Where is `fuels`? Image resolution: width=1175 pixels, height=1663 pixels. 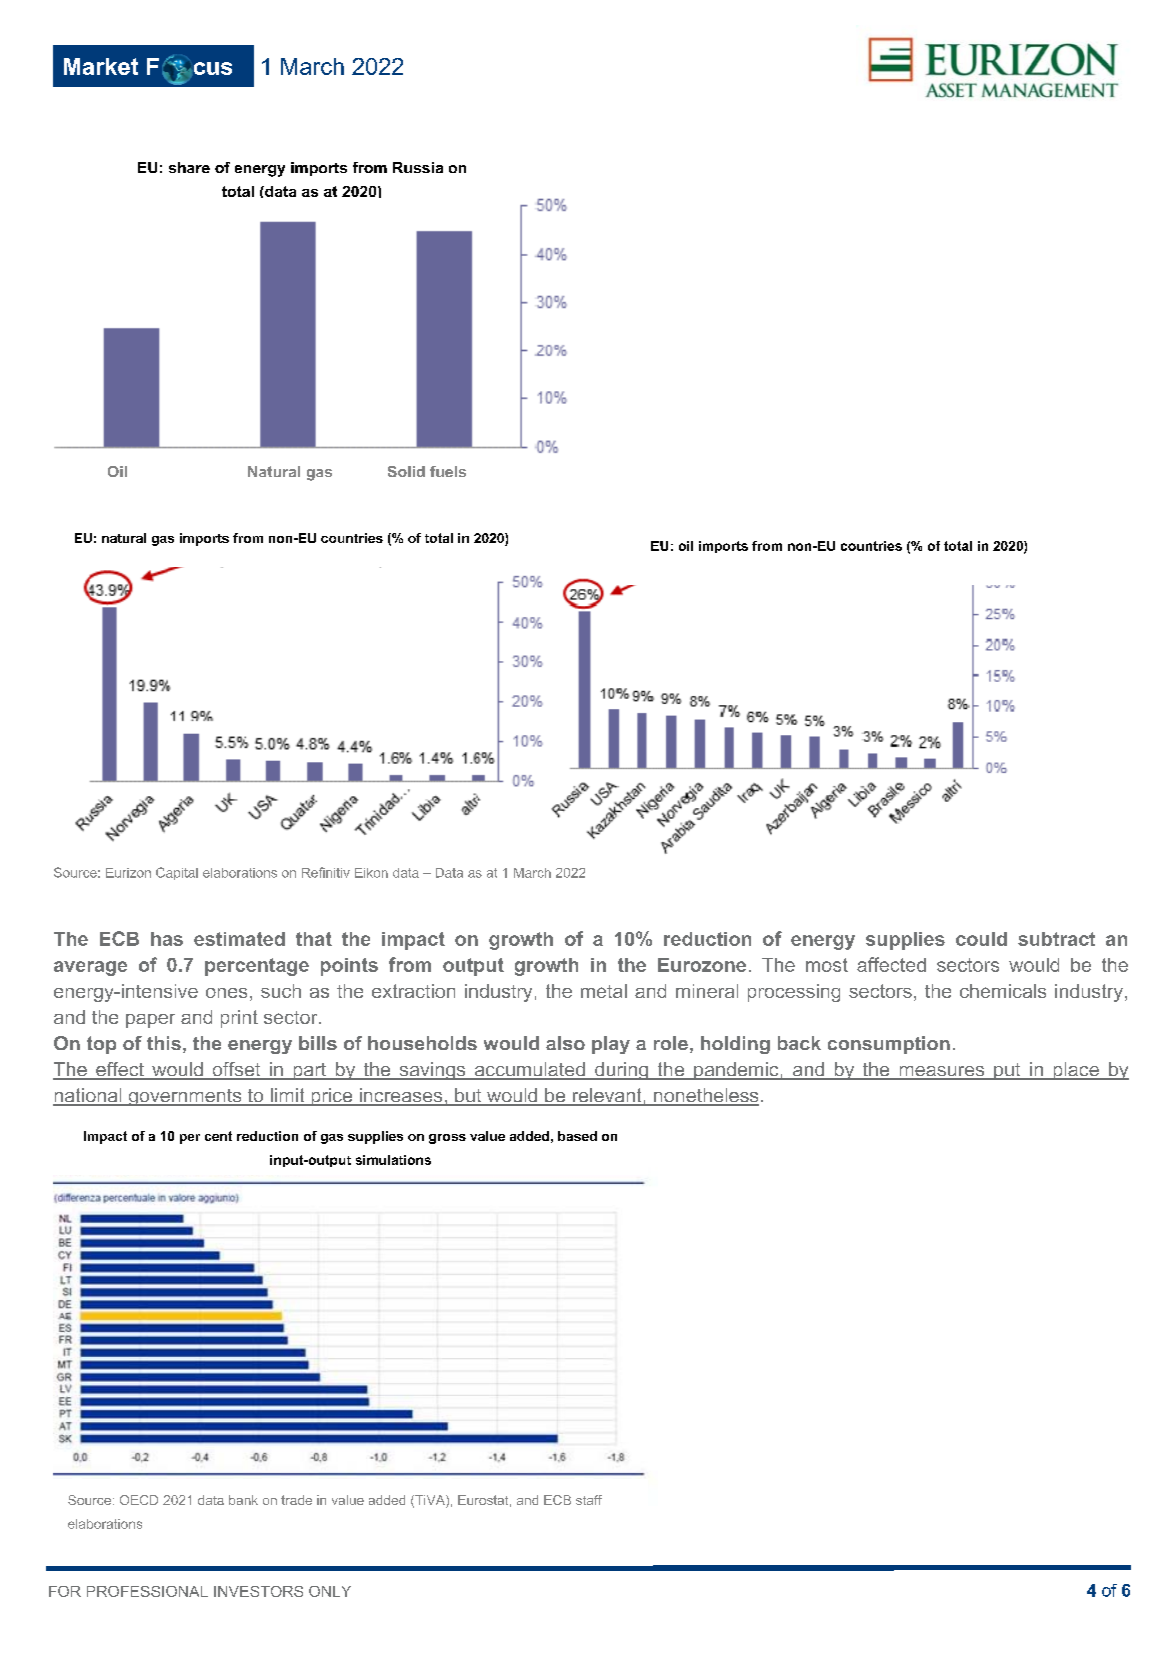 fuels is located at coordinates (448, 471).
